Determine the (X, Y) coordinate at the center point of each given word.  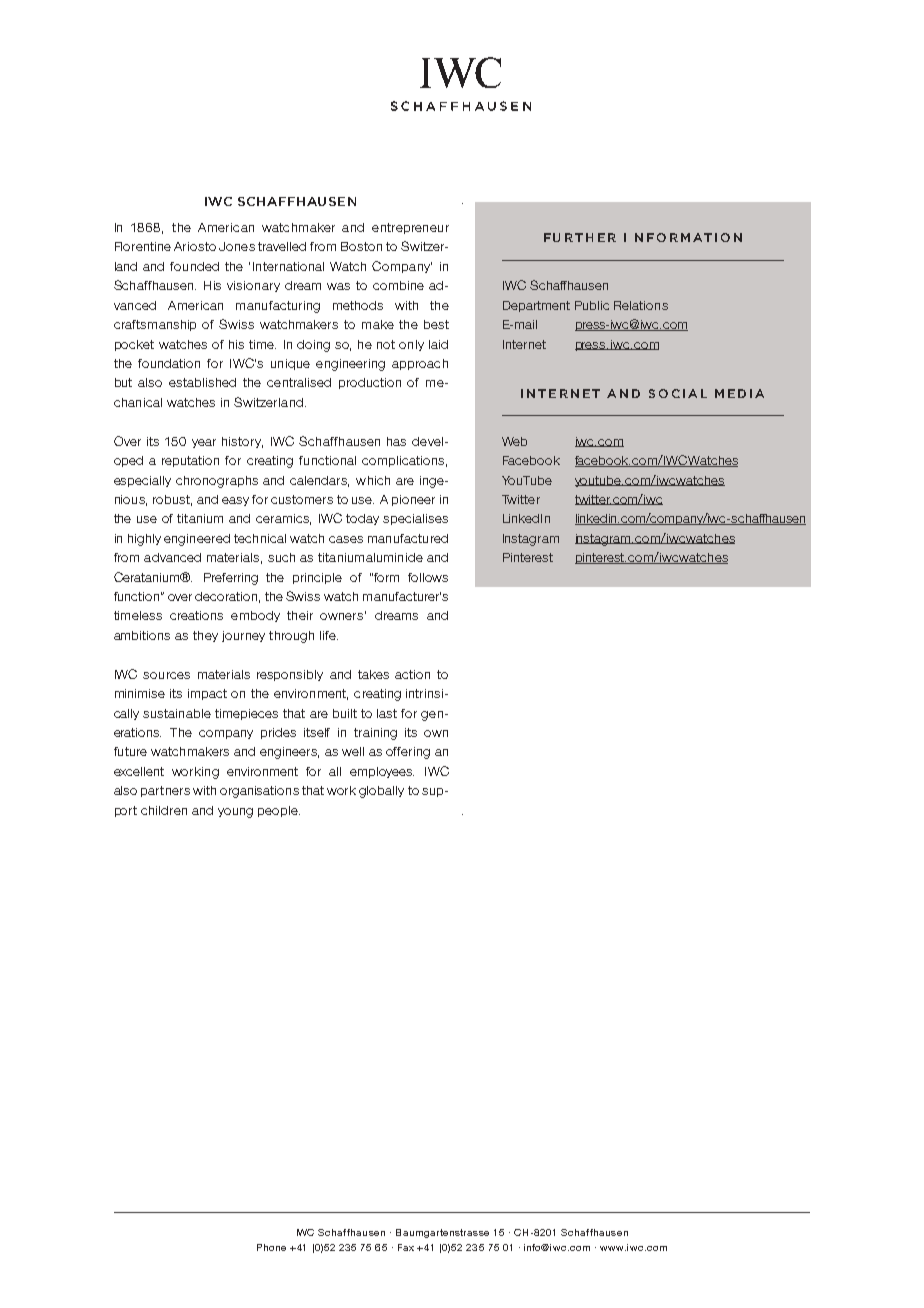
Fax (406, 1247)
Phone (271, 1247)
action (412, 674)
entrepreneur (410, 228)
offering (408, 753)
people (279, 811)
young (235, 813)
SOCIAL (678, 393)
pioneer (413, 500)
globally (381, 792)
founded (194, 266)
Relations (641, 305)
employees (382, 772)
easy (235, 501)
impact (207, 694)
